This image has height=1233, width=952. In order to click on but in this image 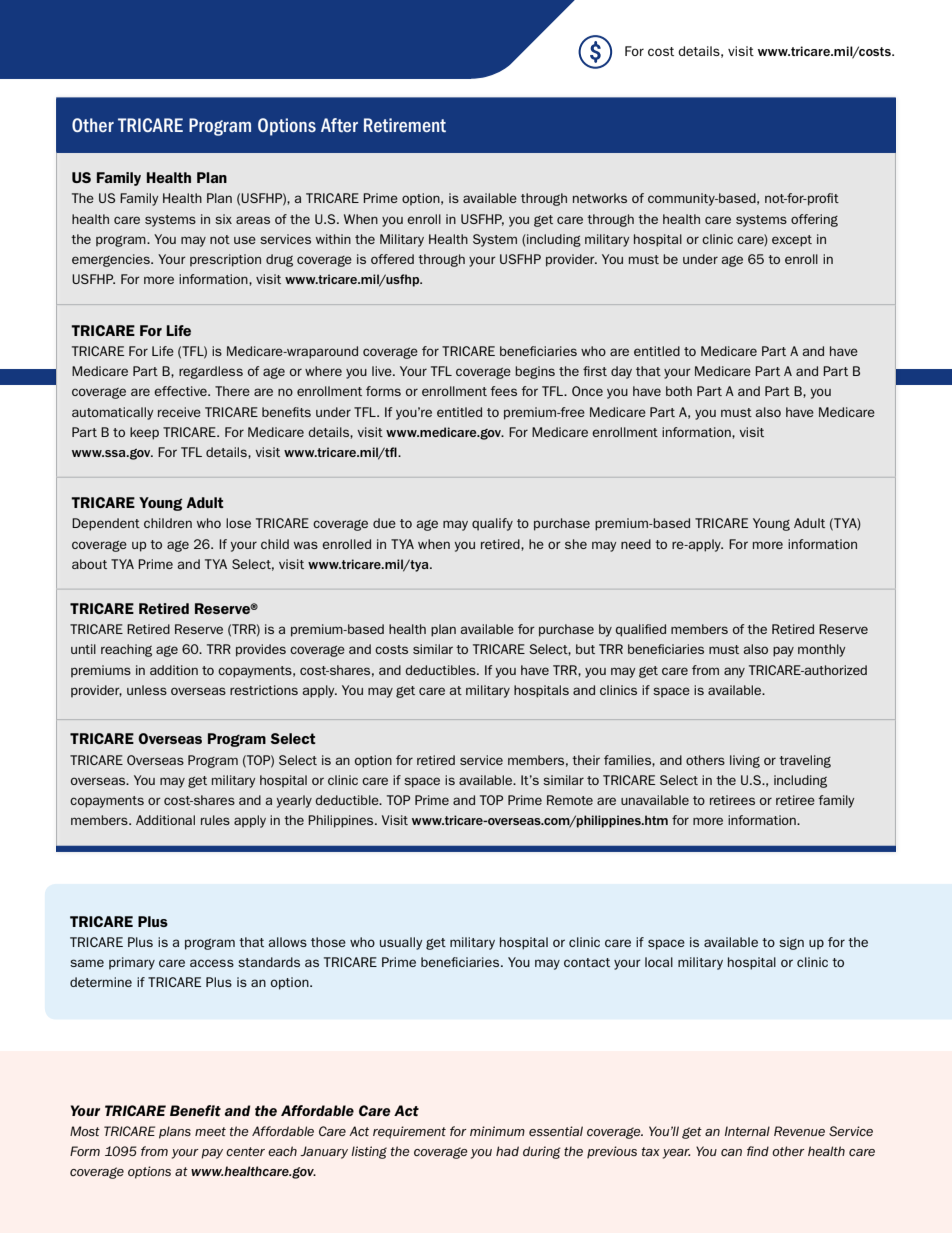, I will do `click(585, 649)`.
